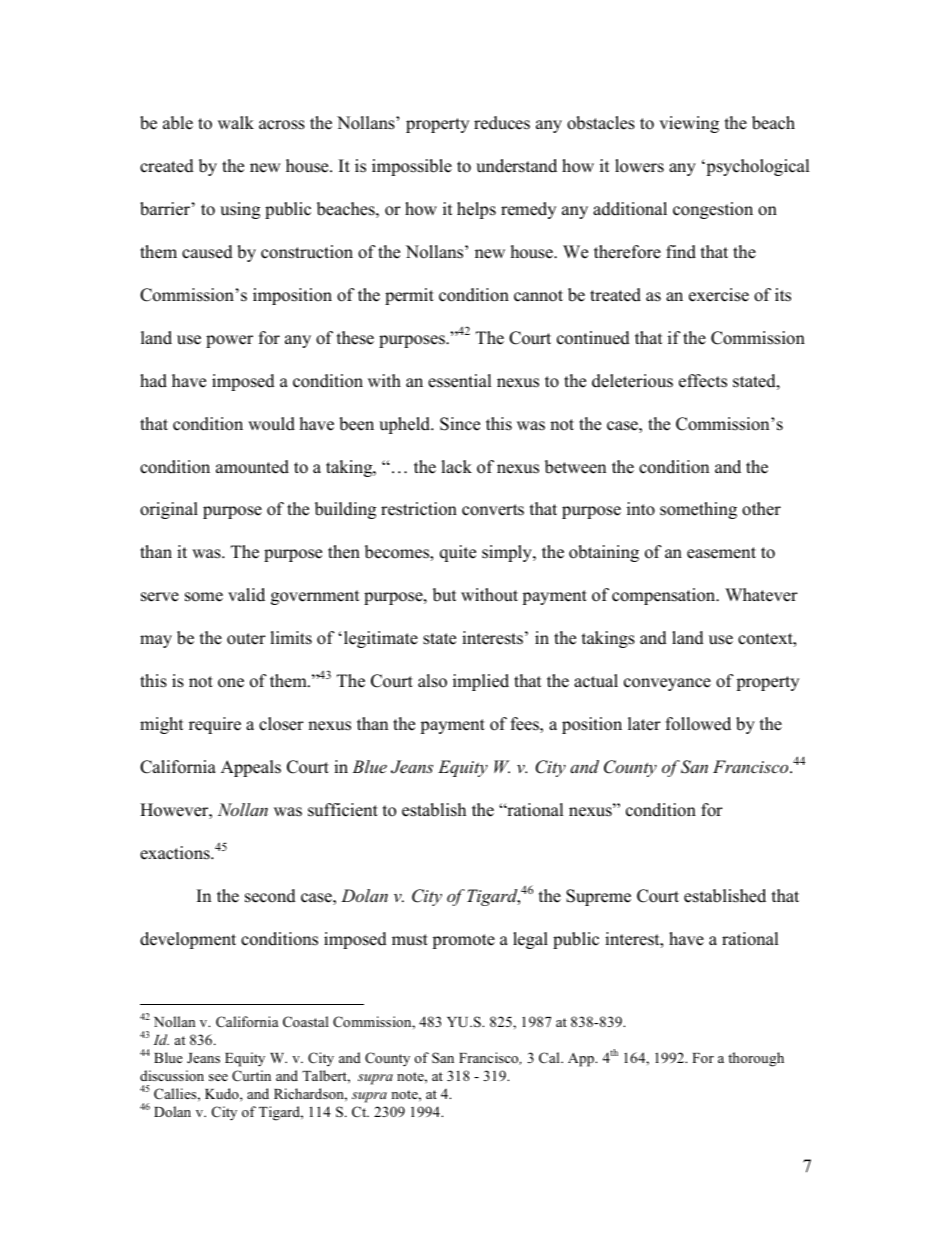 The height and width of the screenshot is (1233, 952). I want to click on promote, so click(463, 941).
